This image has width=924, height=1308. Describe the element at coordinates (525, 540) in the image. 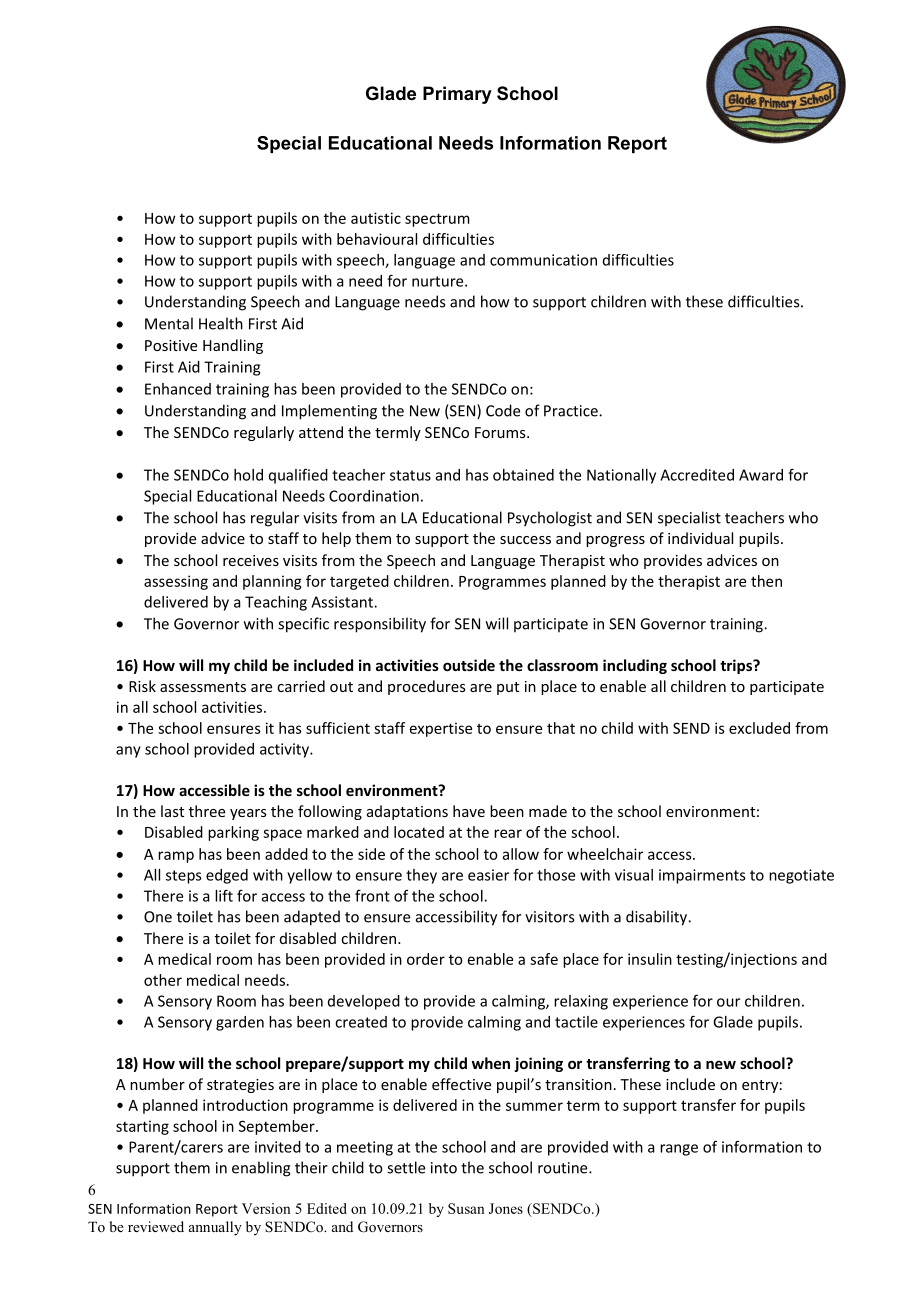

I see `success` at that location.
